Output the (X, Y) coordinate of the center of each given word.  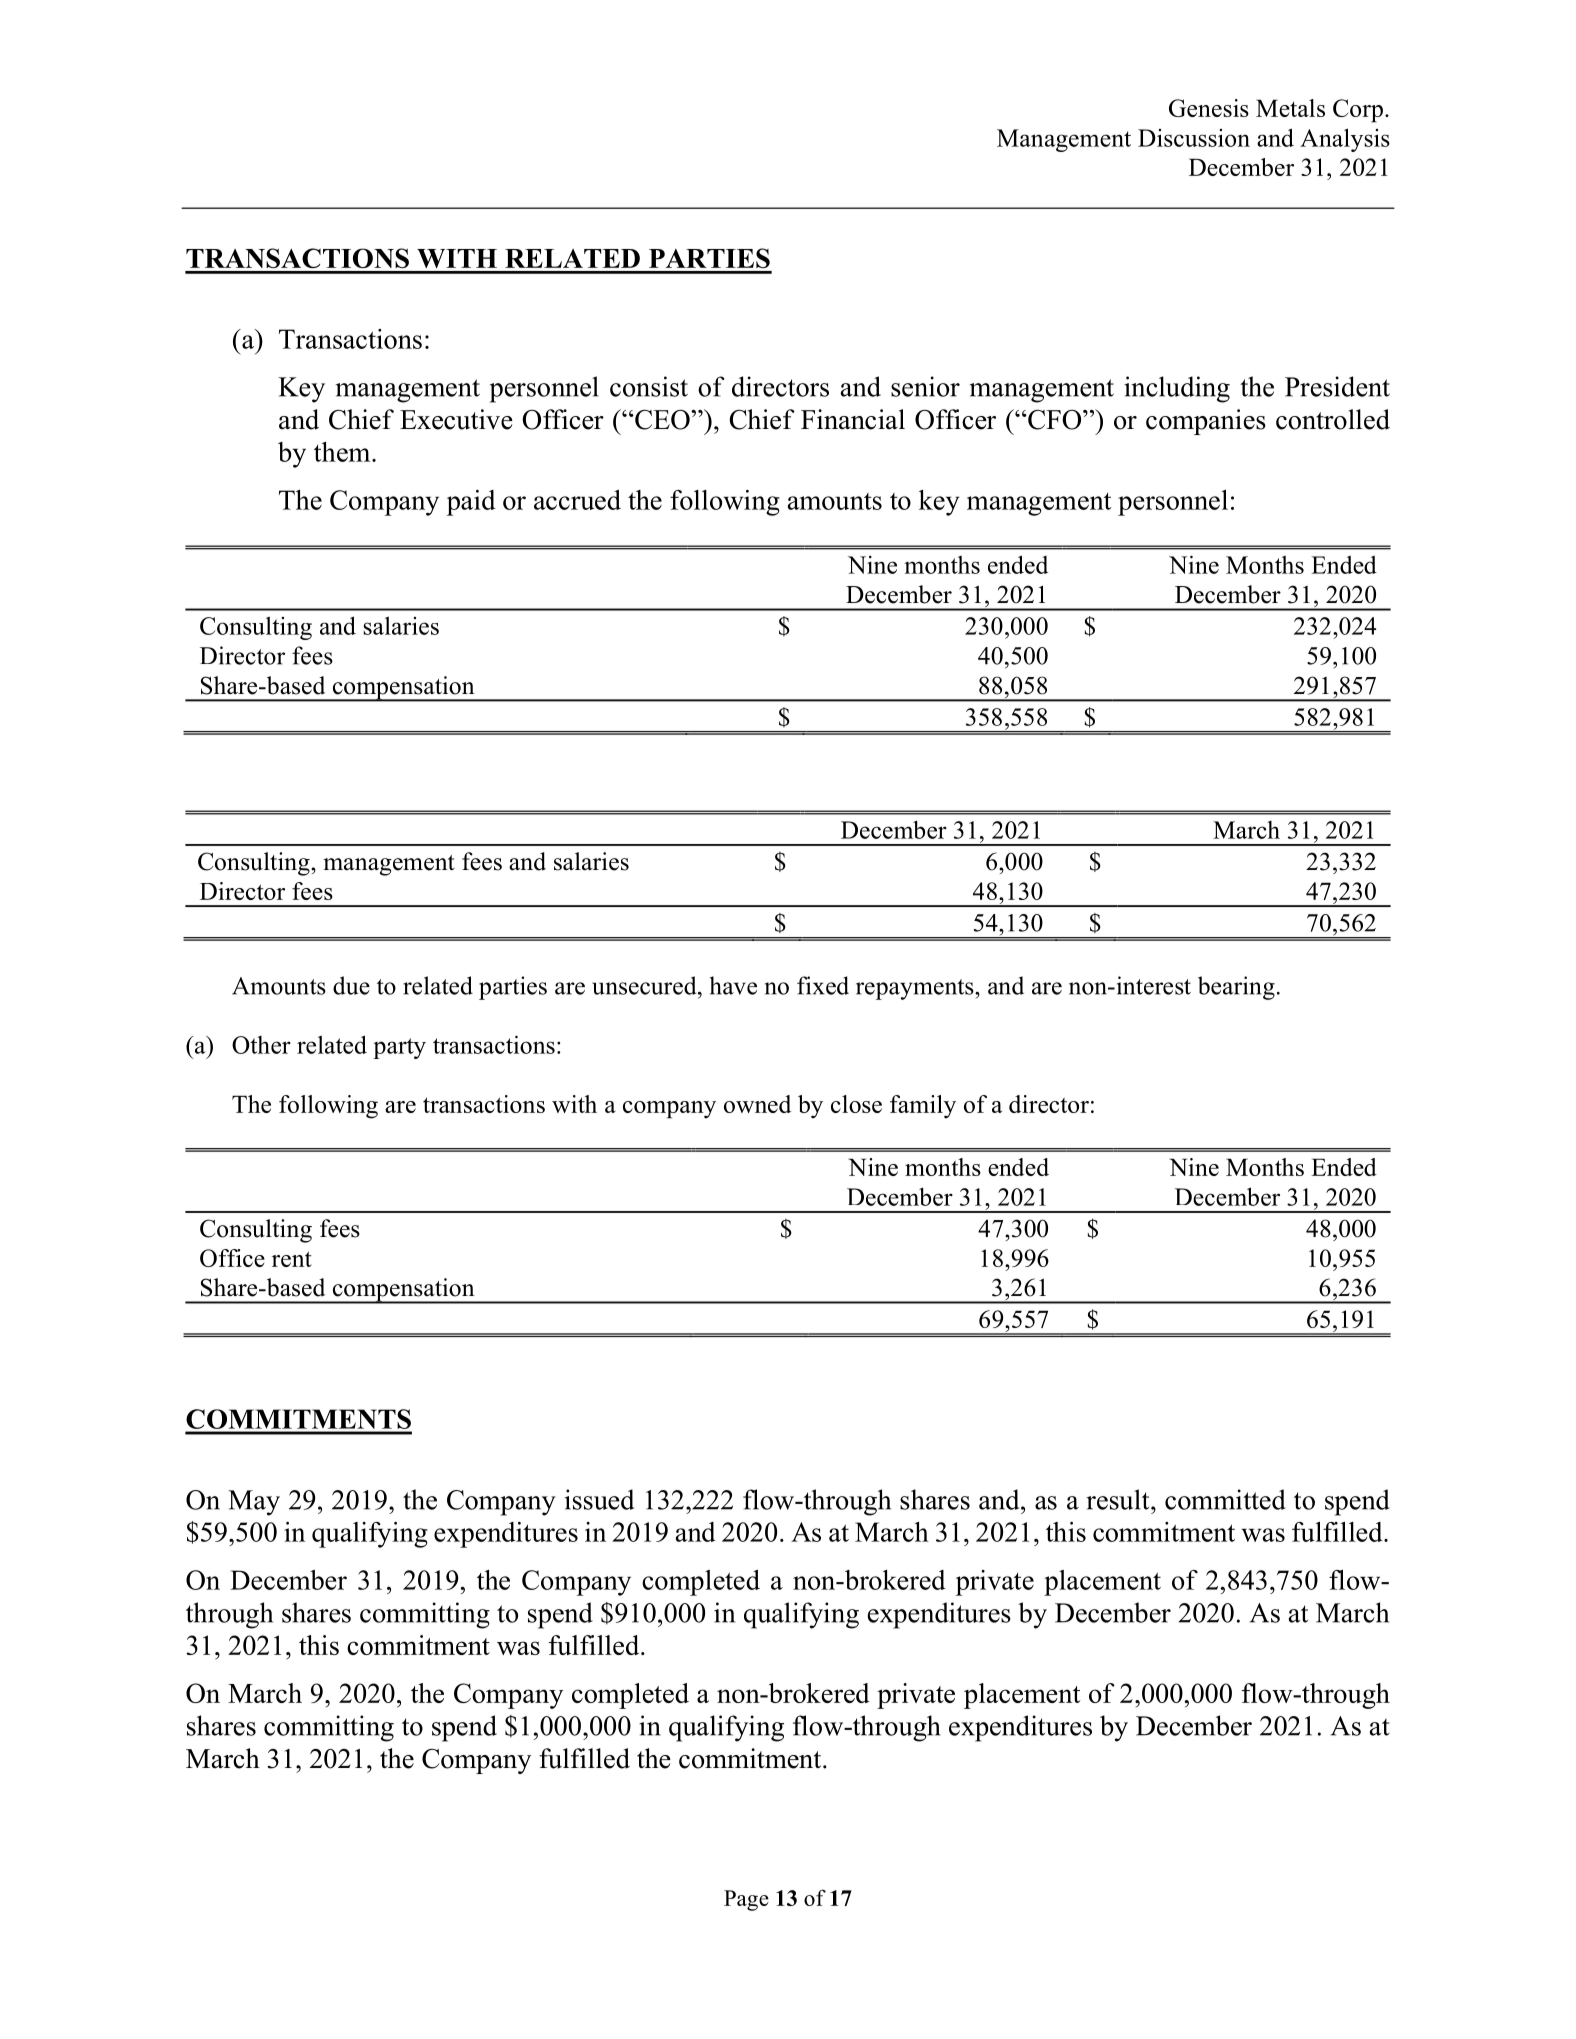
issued (599, 1499)
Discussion (1194, 138)
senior (925, 386)
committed (1225, 1499)
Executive (456, 419)
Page (746, 1900)
